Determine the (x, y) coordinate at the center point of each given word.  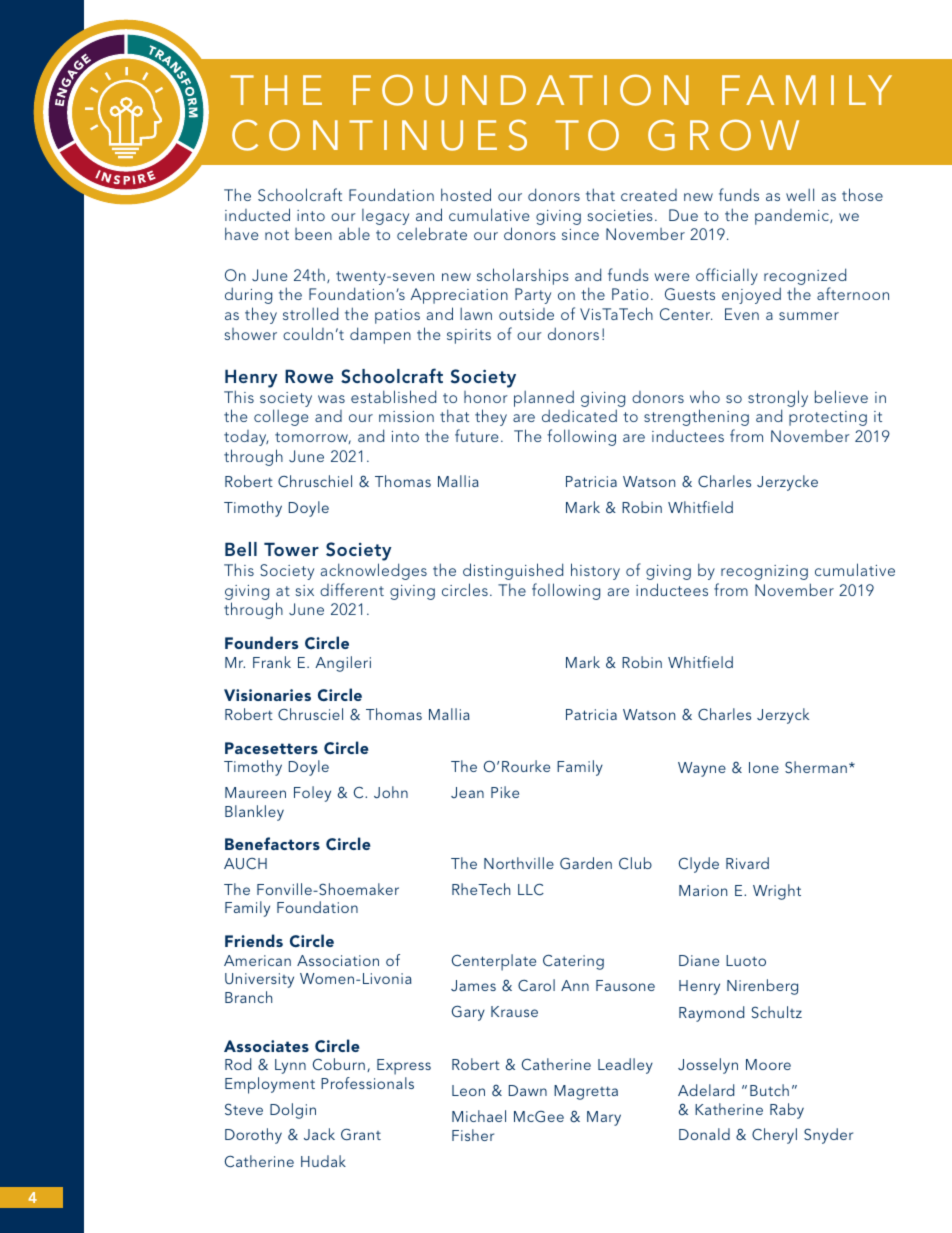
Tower (291, 549)
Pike (505, 792)
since (580, 234)
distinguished (513, 571)
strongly (778, 400)
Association (338, 960)
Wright (777, 892)
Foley (312, 794)
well (800, 194)
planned (544, 398)
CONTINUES (379, 135)
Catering (573, 962)
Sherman (816, 767)
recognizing (764, 572)
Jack (319, 1134)
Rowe (309, 376)
